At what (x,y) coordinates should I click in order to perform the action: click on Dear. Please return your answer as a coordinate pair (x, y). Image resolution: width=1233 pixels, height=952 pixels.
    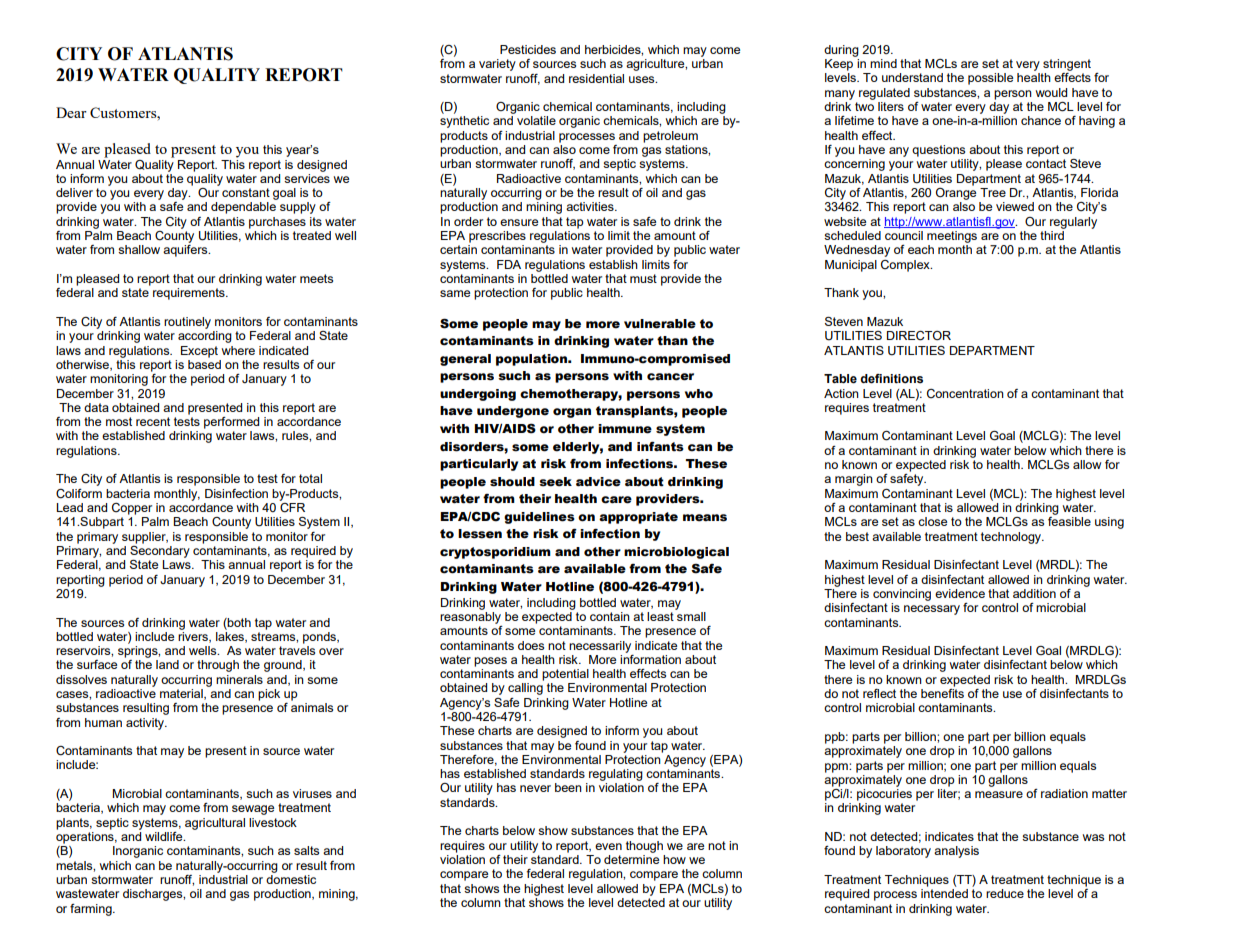
    Looking at the image, I should click on (71, 112).
